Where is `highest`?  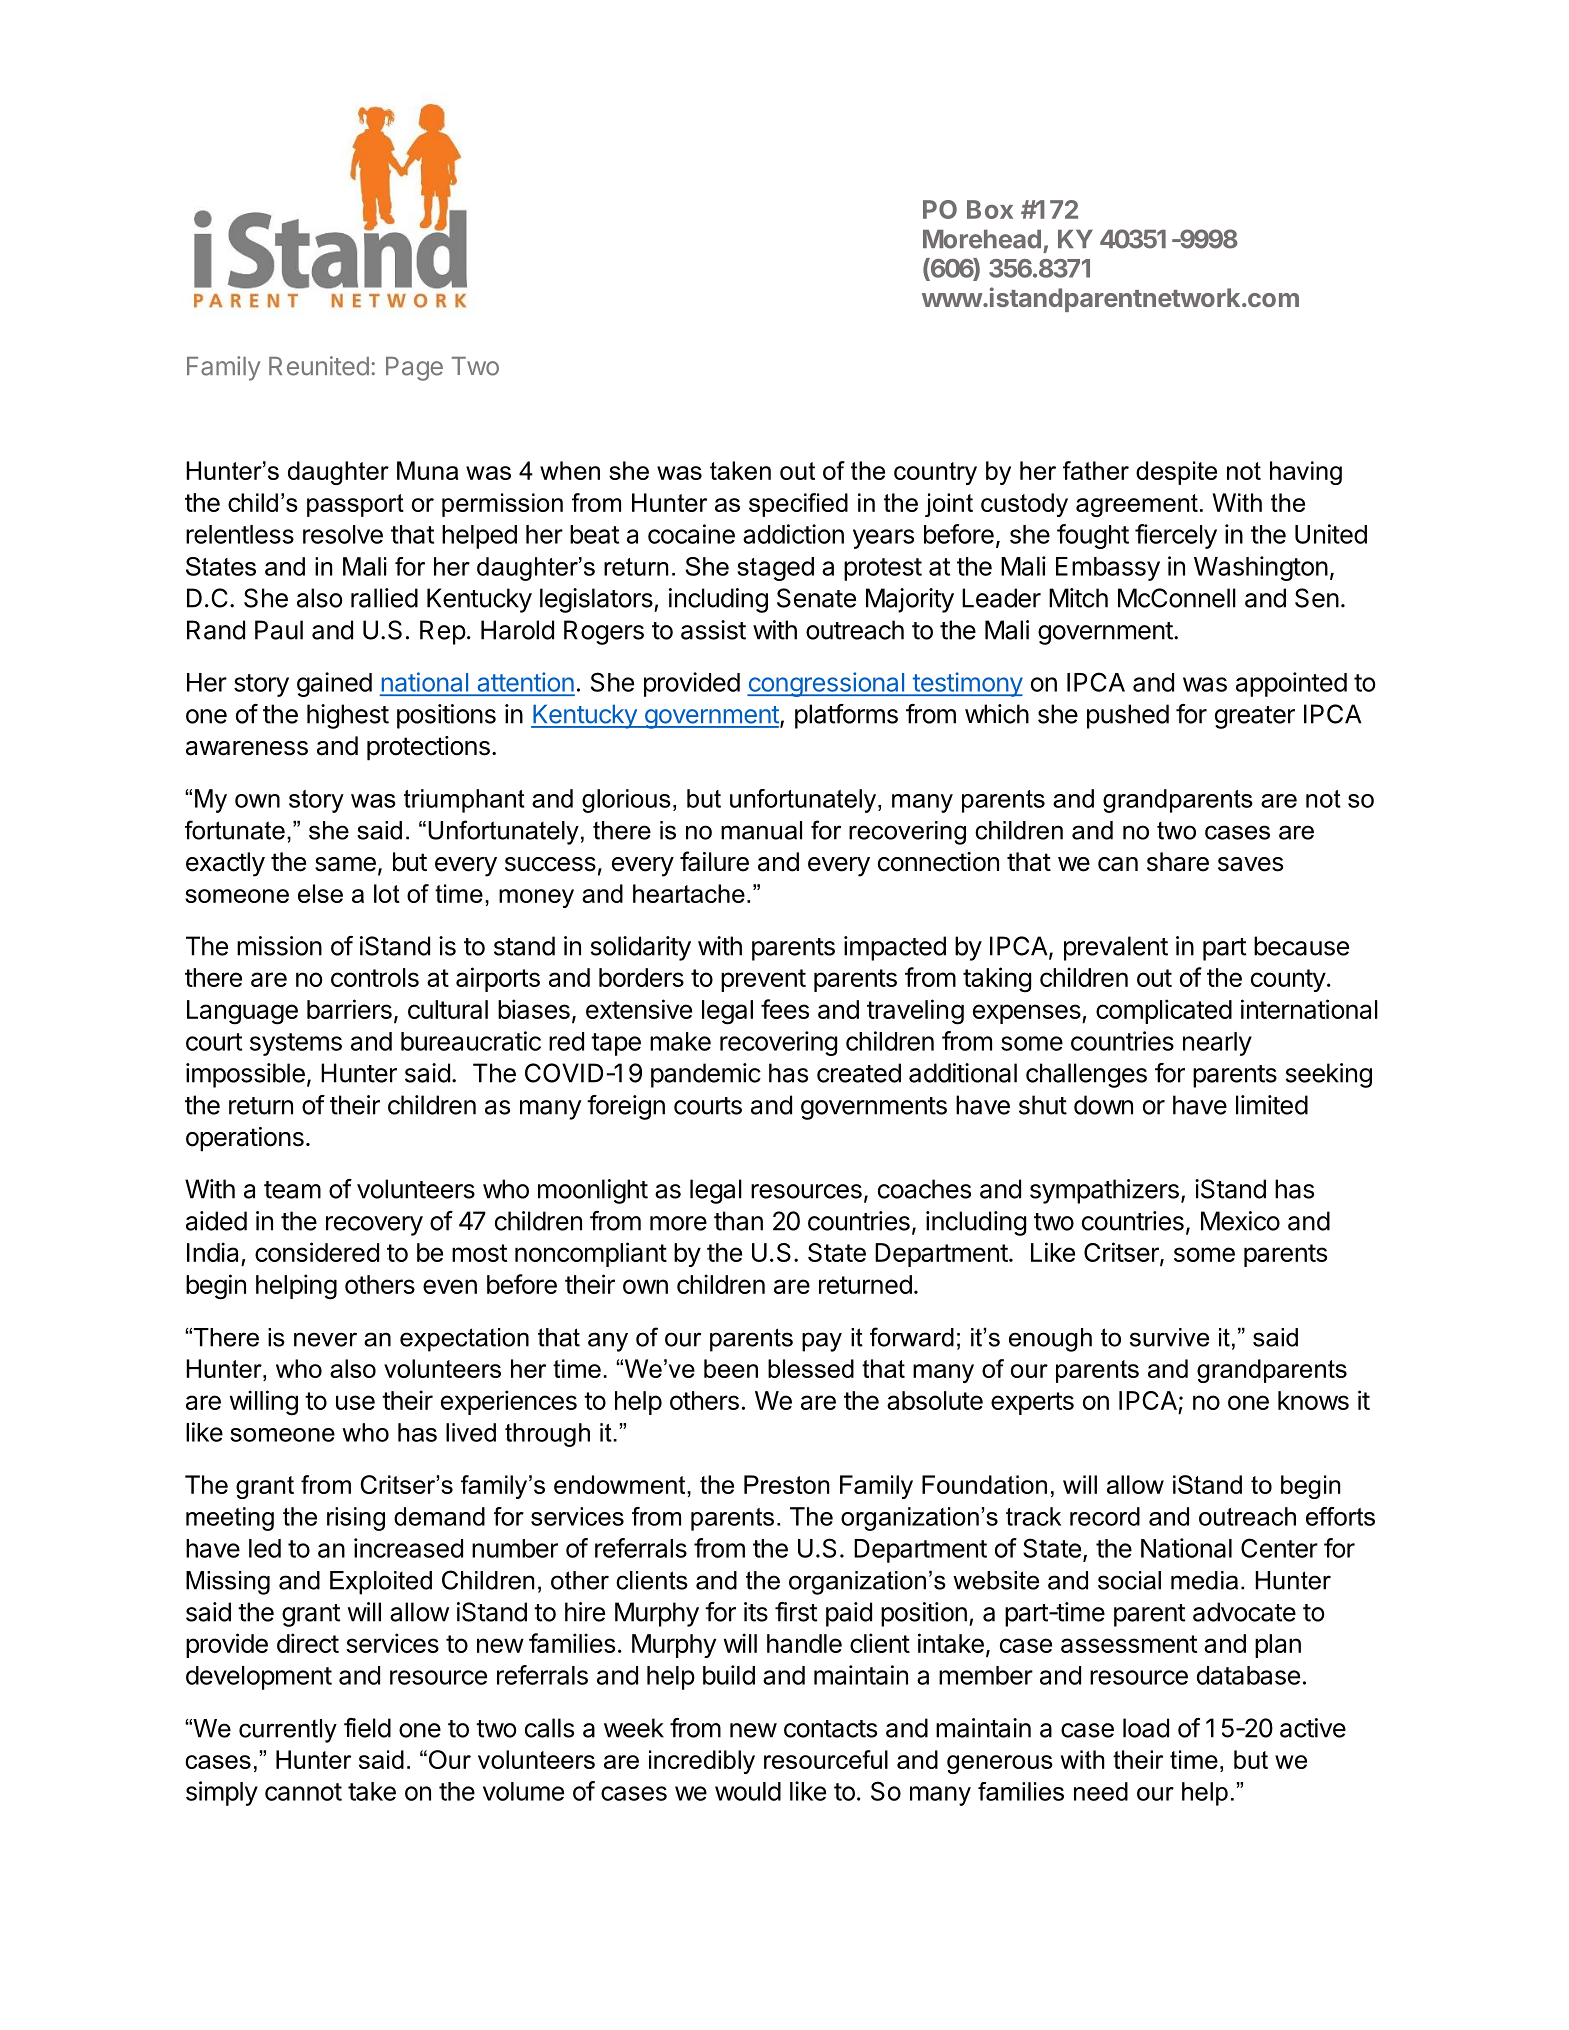 highest is located at coordinates (348, 716).
